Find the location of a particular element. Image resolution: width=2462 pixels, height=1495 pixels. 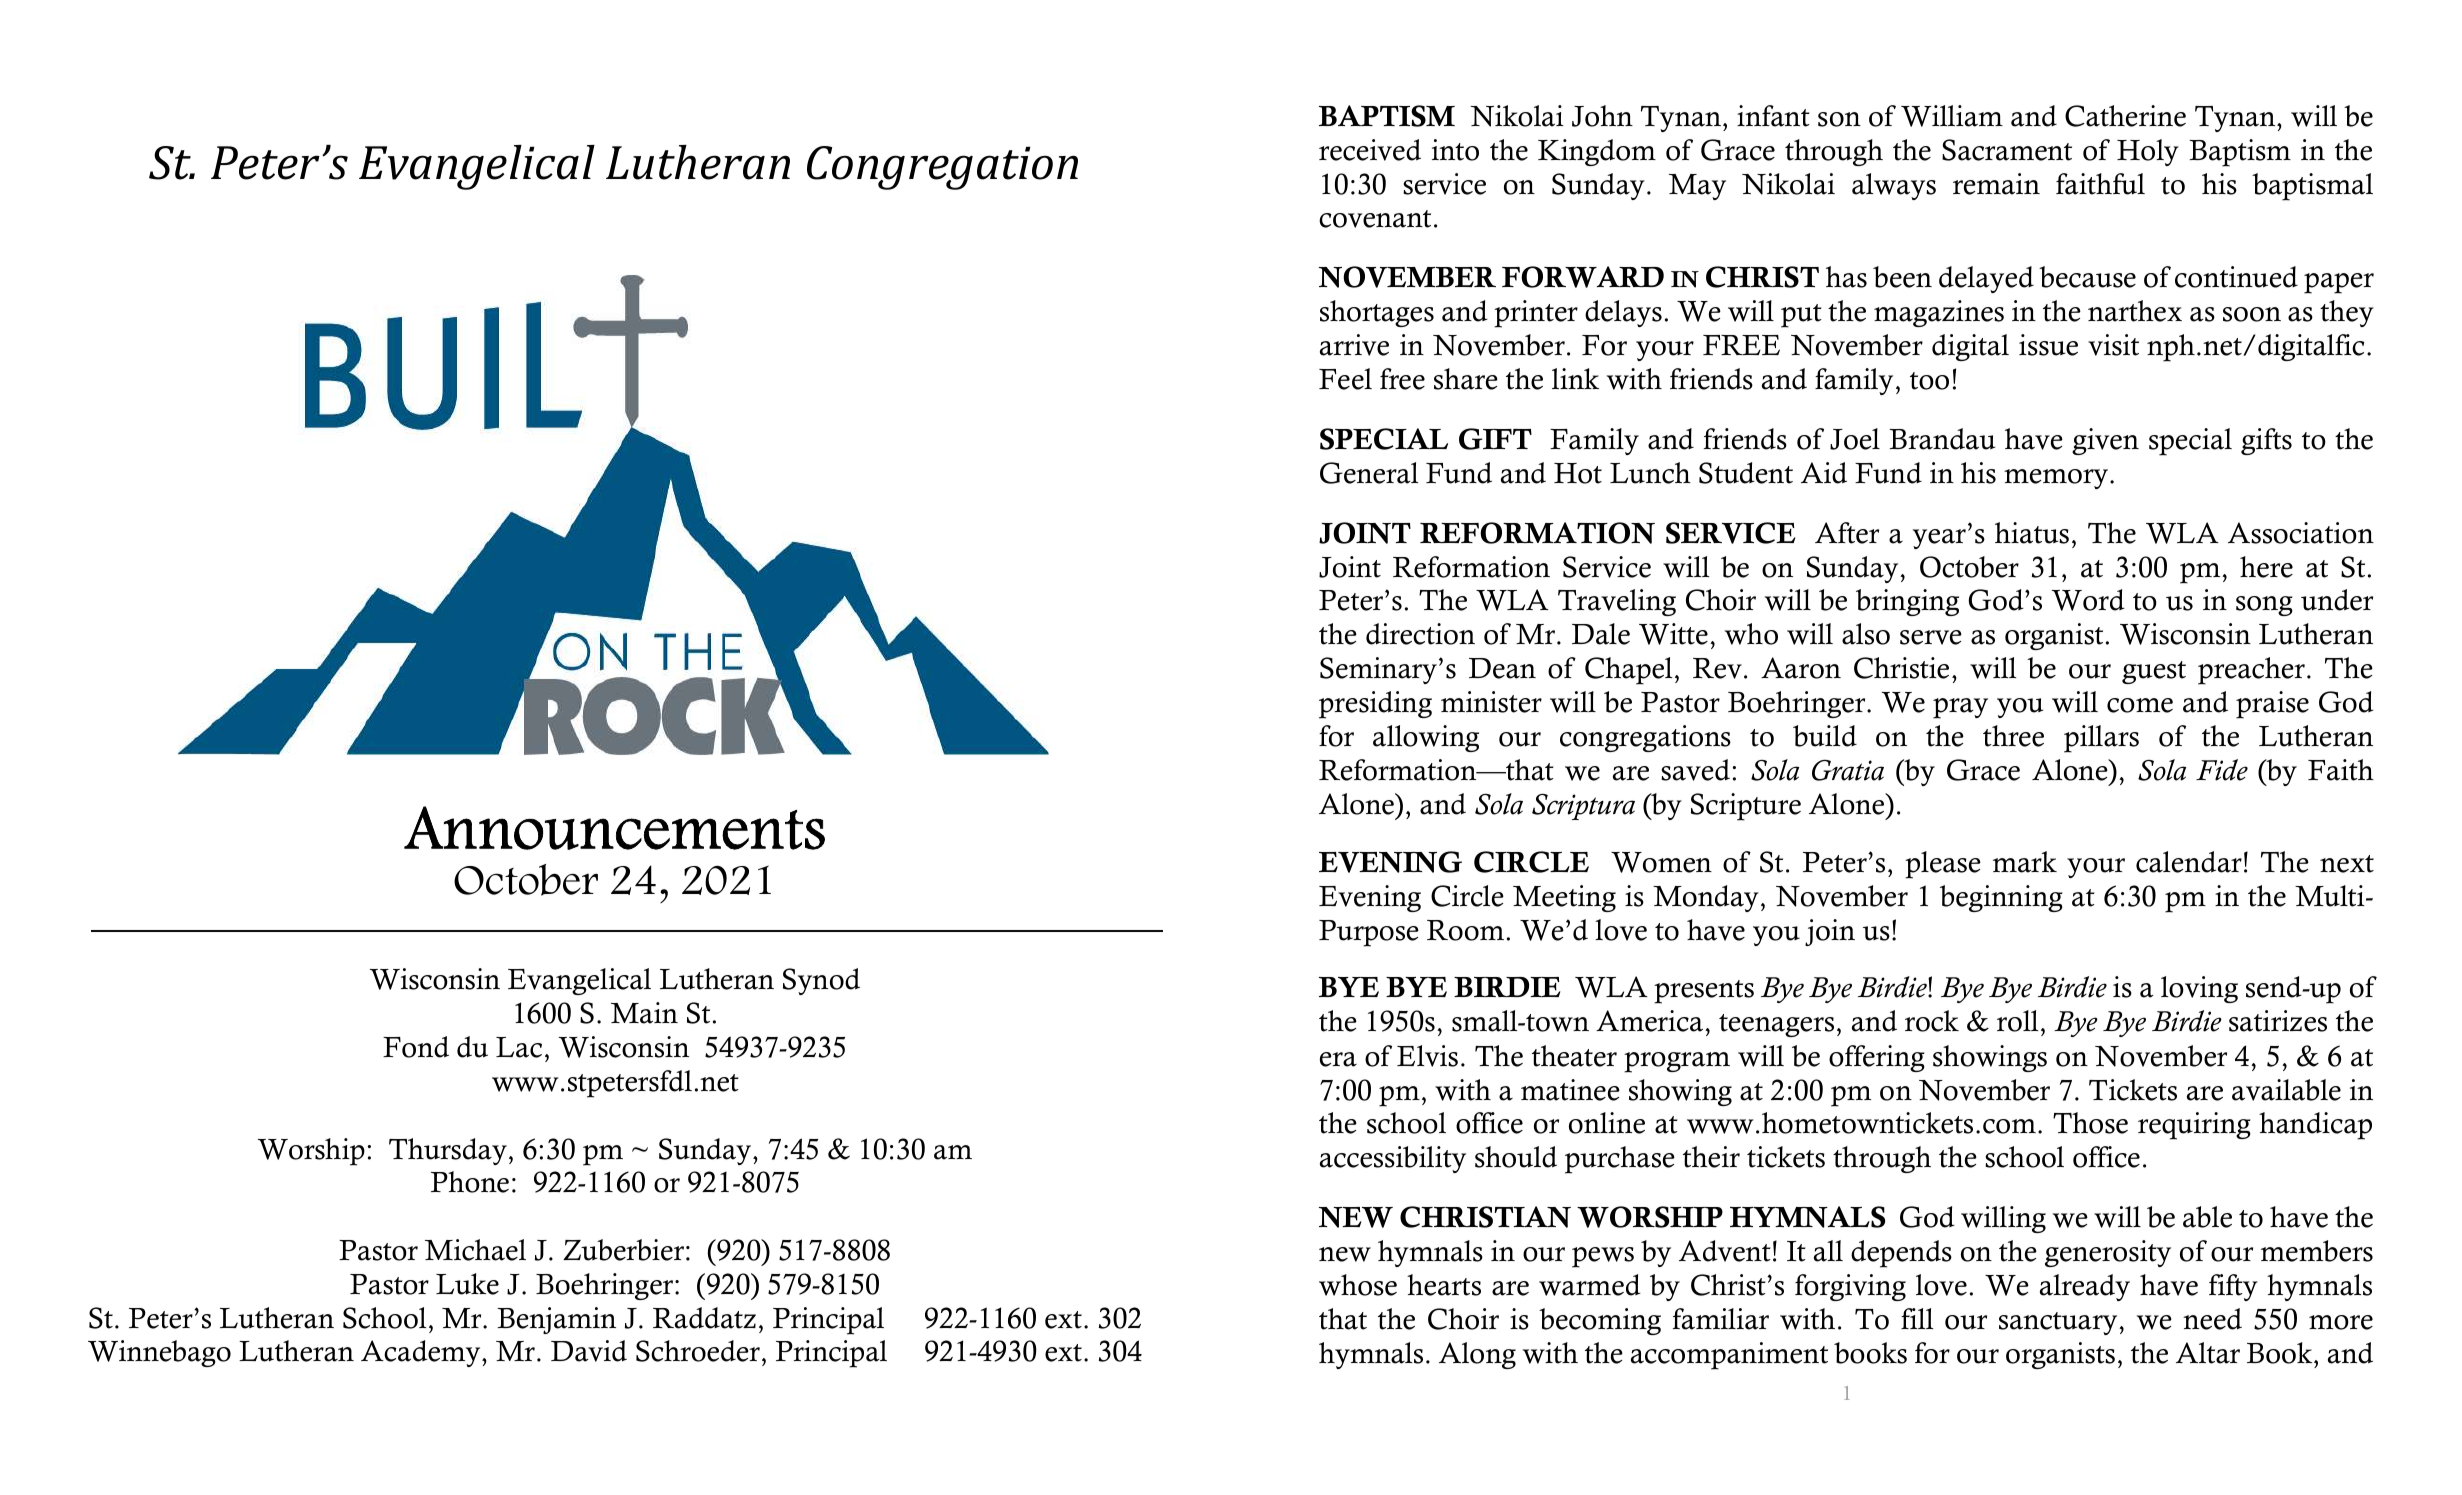

Holy is located at coordinates (2148, 152).
